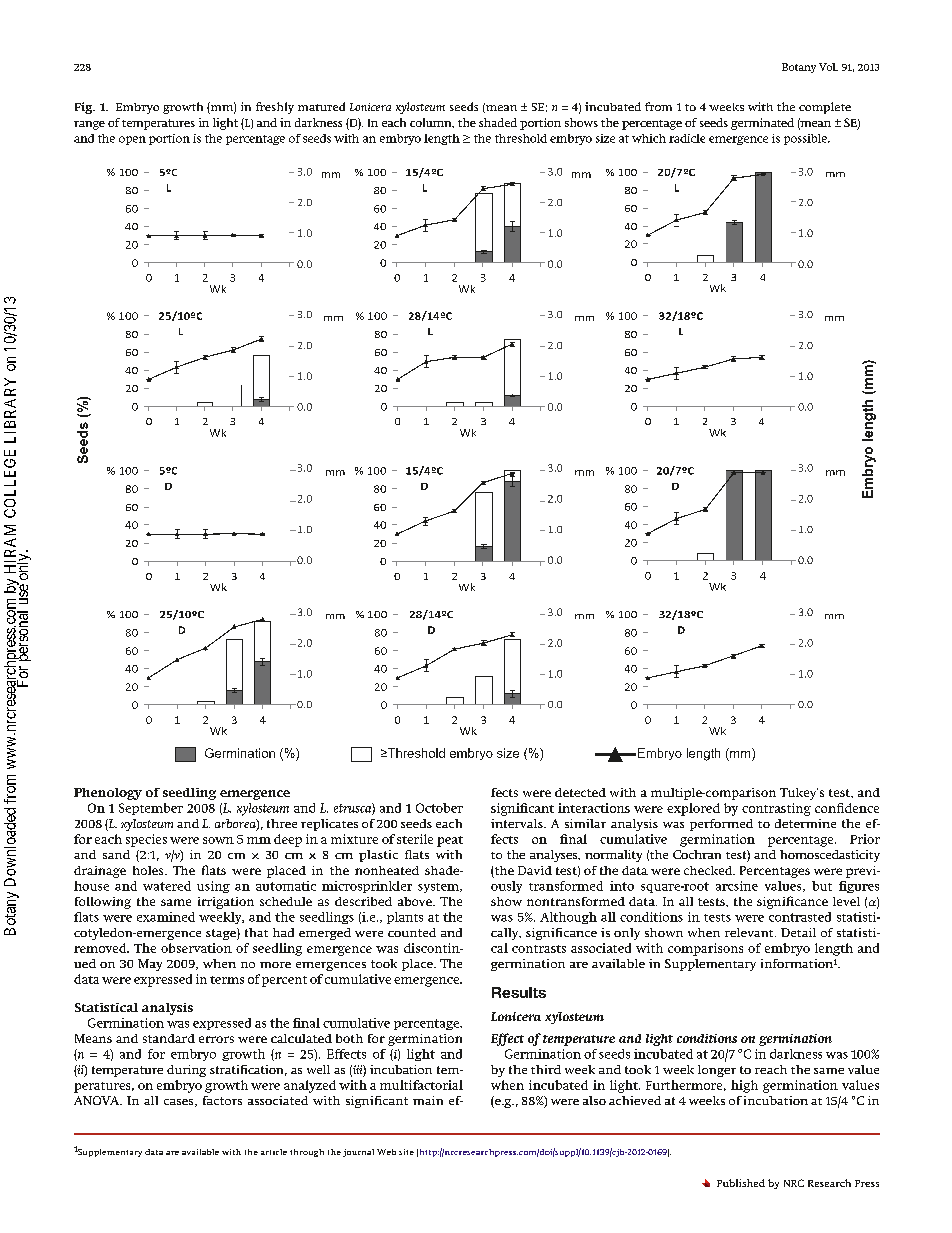 The width and height of the image is (952, 1233). What do you see at coordinates (108, 794) in the image?
I see `Phenology` at bounding box center [108, 794].
